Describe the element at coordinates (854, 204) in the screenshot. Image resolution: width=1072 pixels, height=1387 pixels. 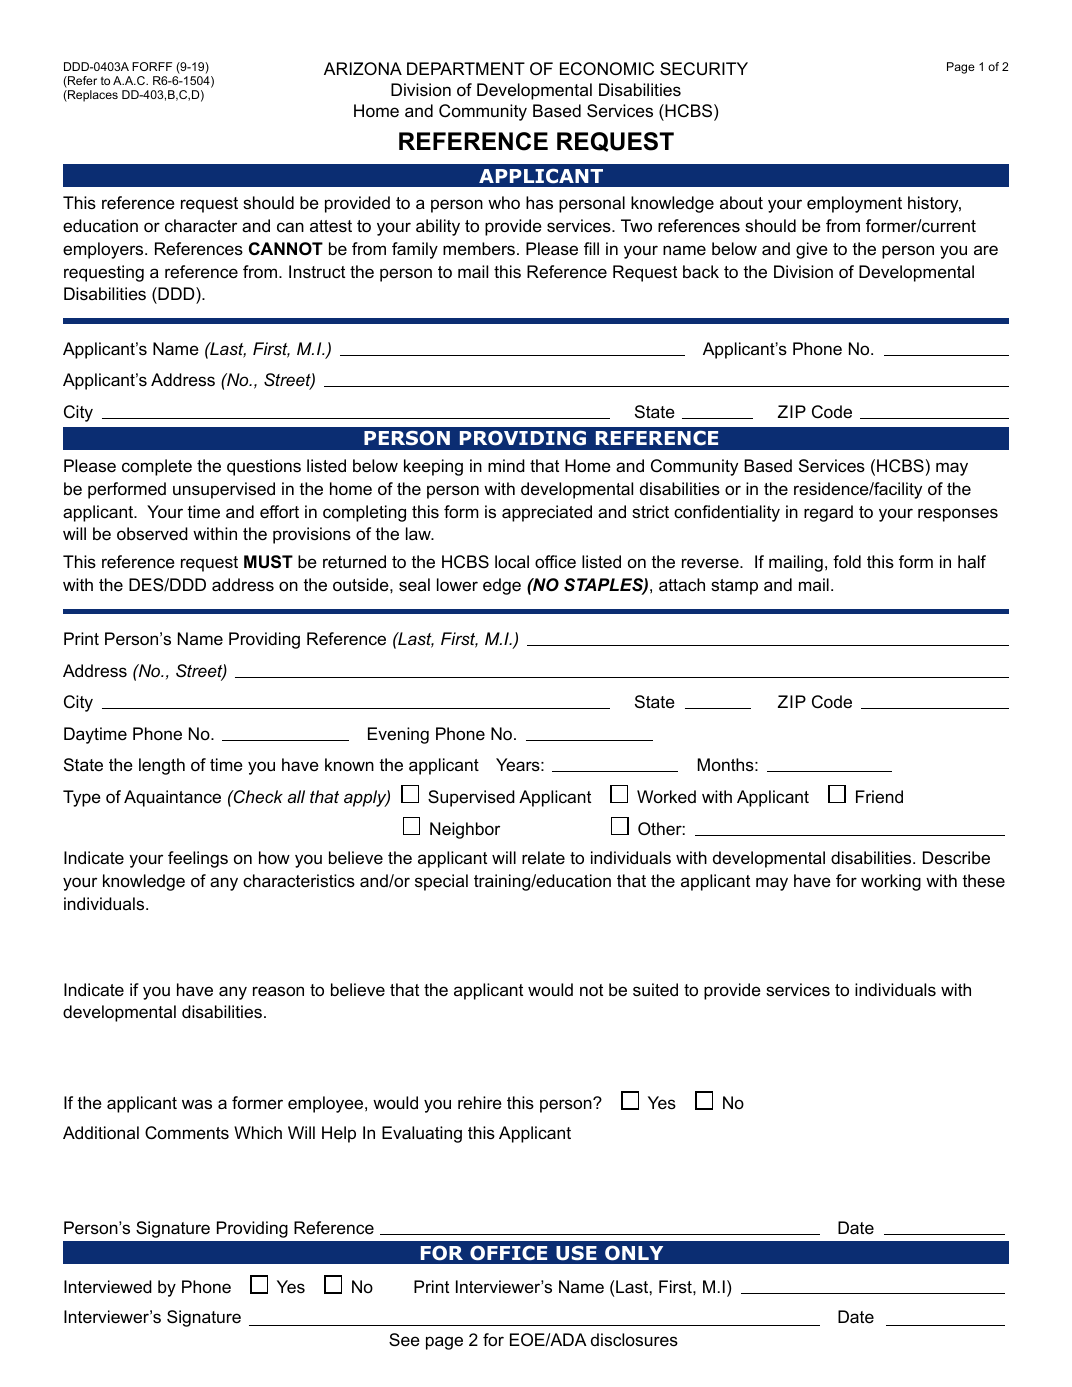
I see `employment` at that location.
